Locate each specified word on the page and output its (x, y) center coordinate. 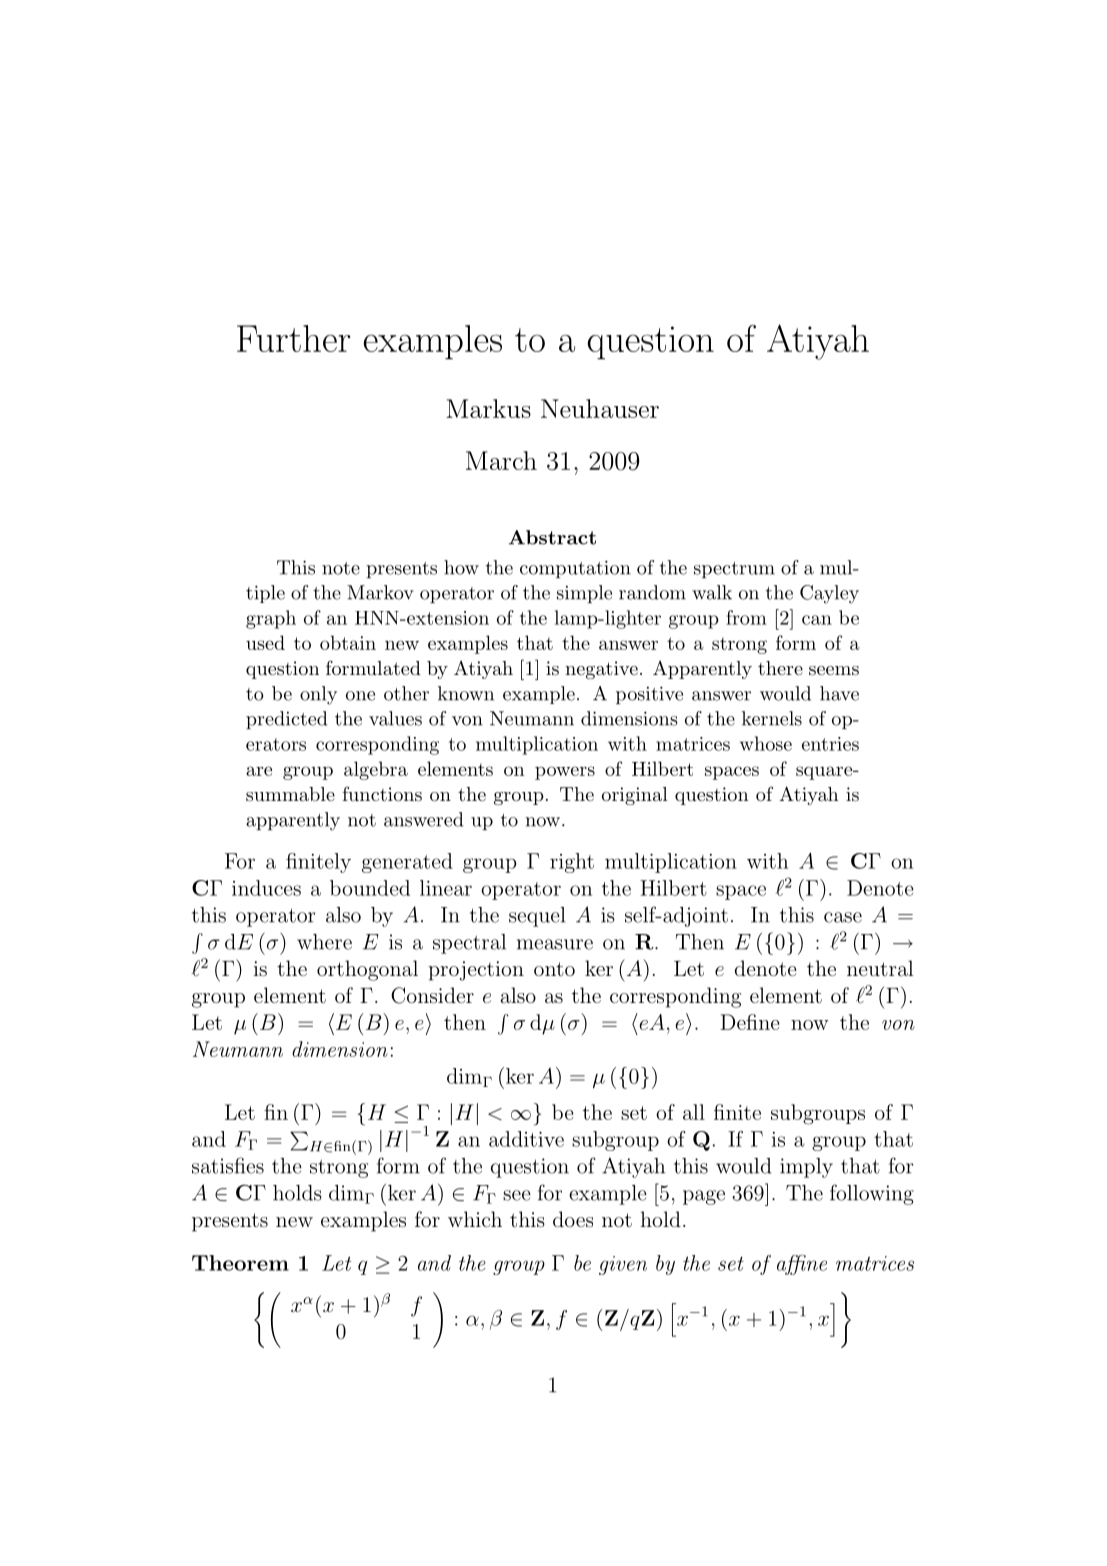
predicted (286, 720)
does (573, 1219)
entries (830, 744)
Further (293, 338)
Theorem (240, 1263)
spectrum (734, 570)
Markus (488, 408)
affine (802, 1265)
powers (565, 773)
